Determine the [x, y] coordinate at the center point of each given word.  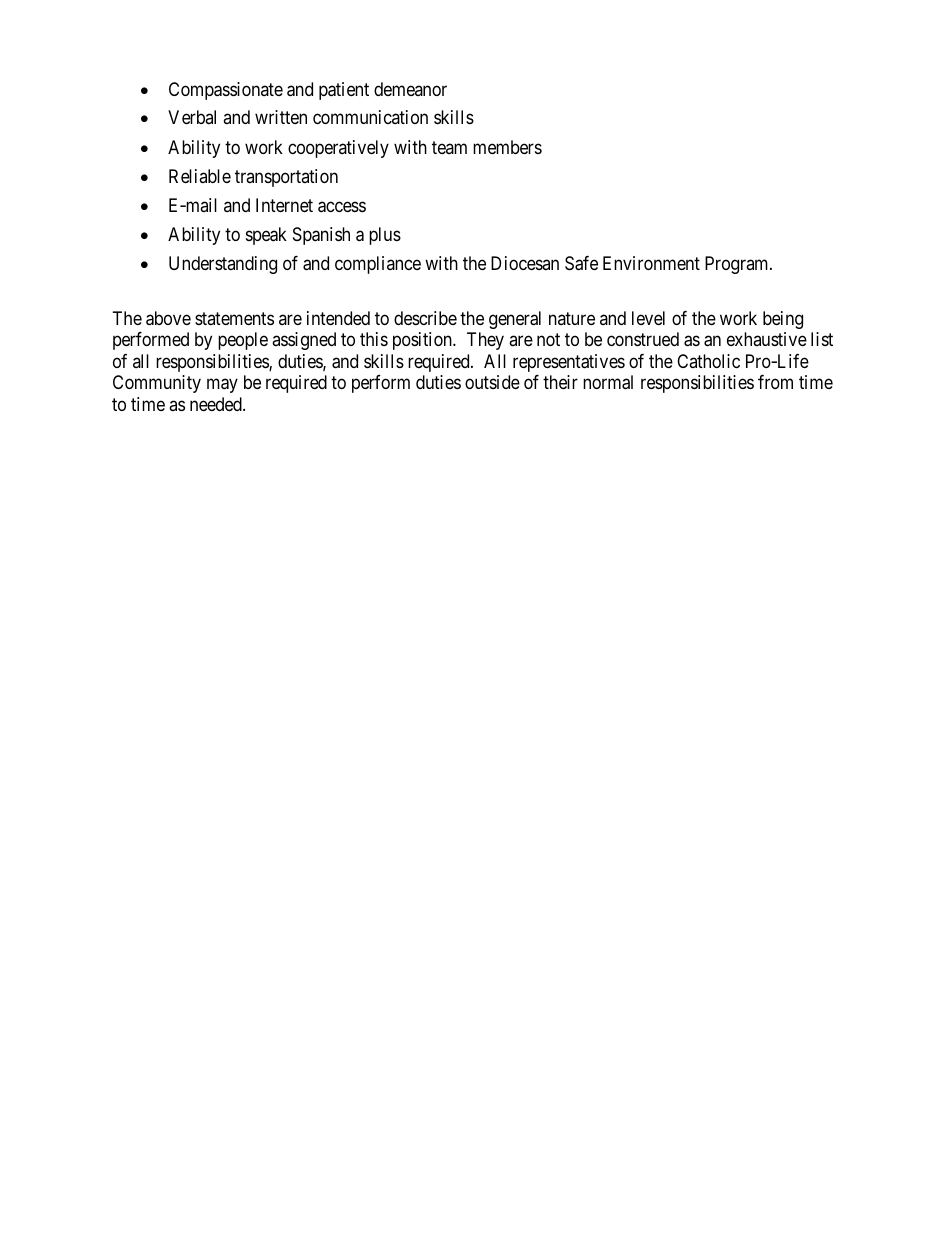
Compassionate [226, 91]
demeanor [410, 89]
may [222, 386]
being [783, 320]
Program [738, 265]
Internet [284, 205]
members [507, 147]
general [515, 320]
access [342, 207]
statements [234, 318]
